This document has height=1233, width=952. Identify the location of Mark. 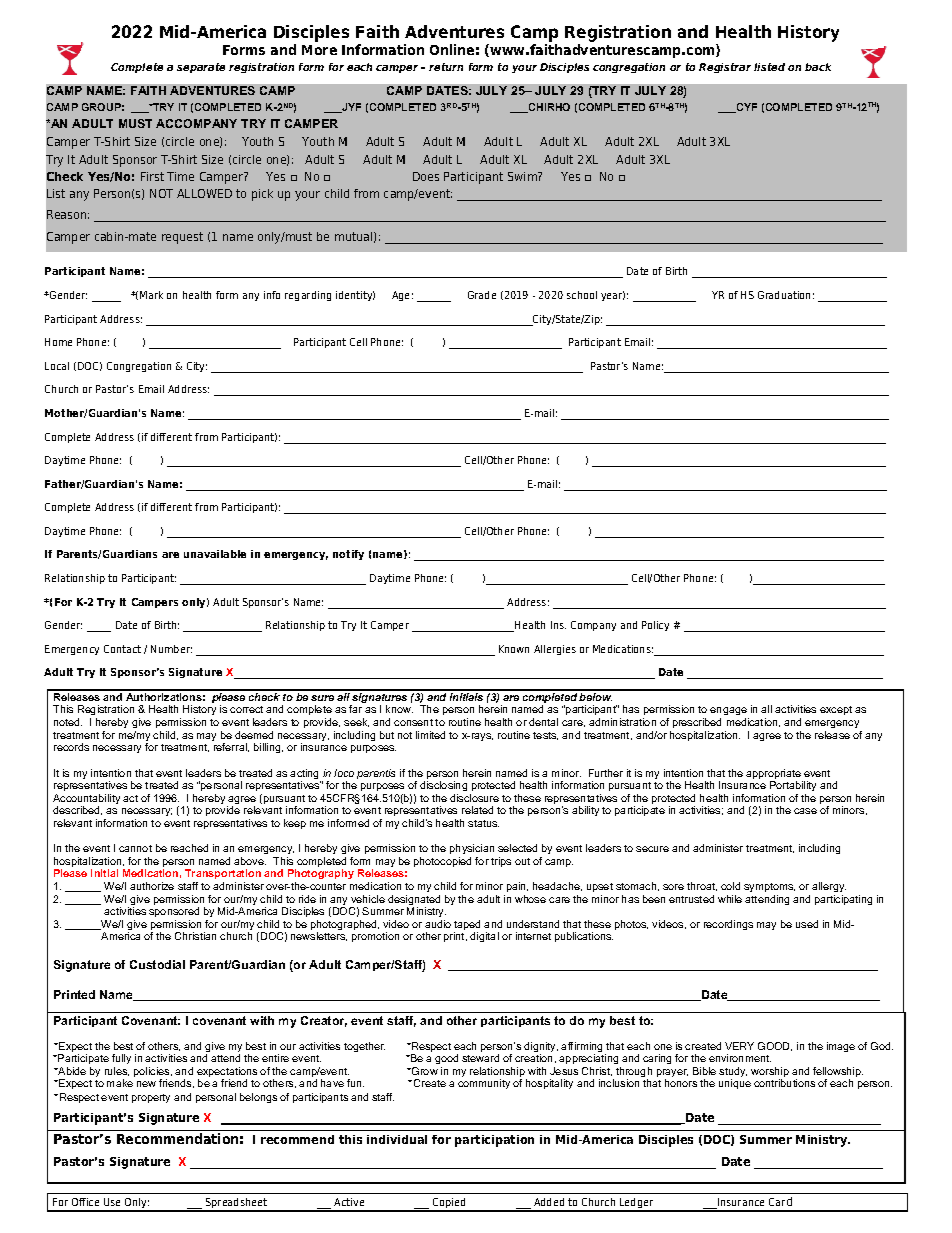
(151, 295).
